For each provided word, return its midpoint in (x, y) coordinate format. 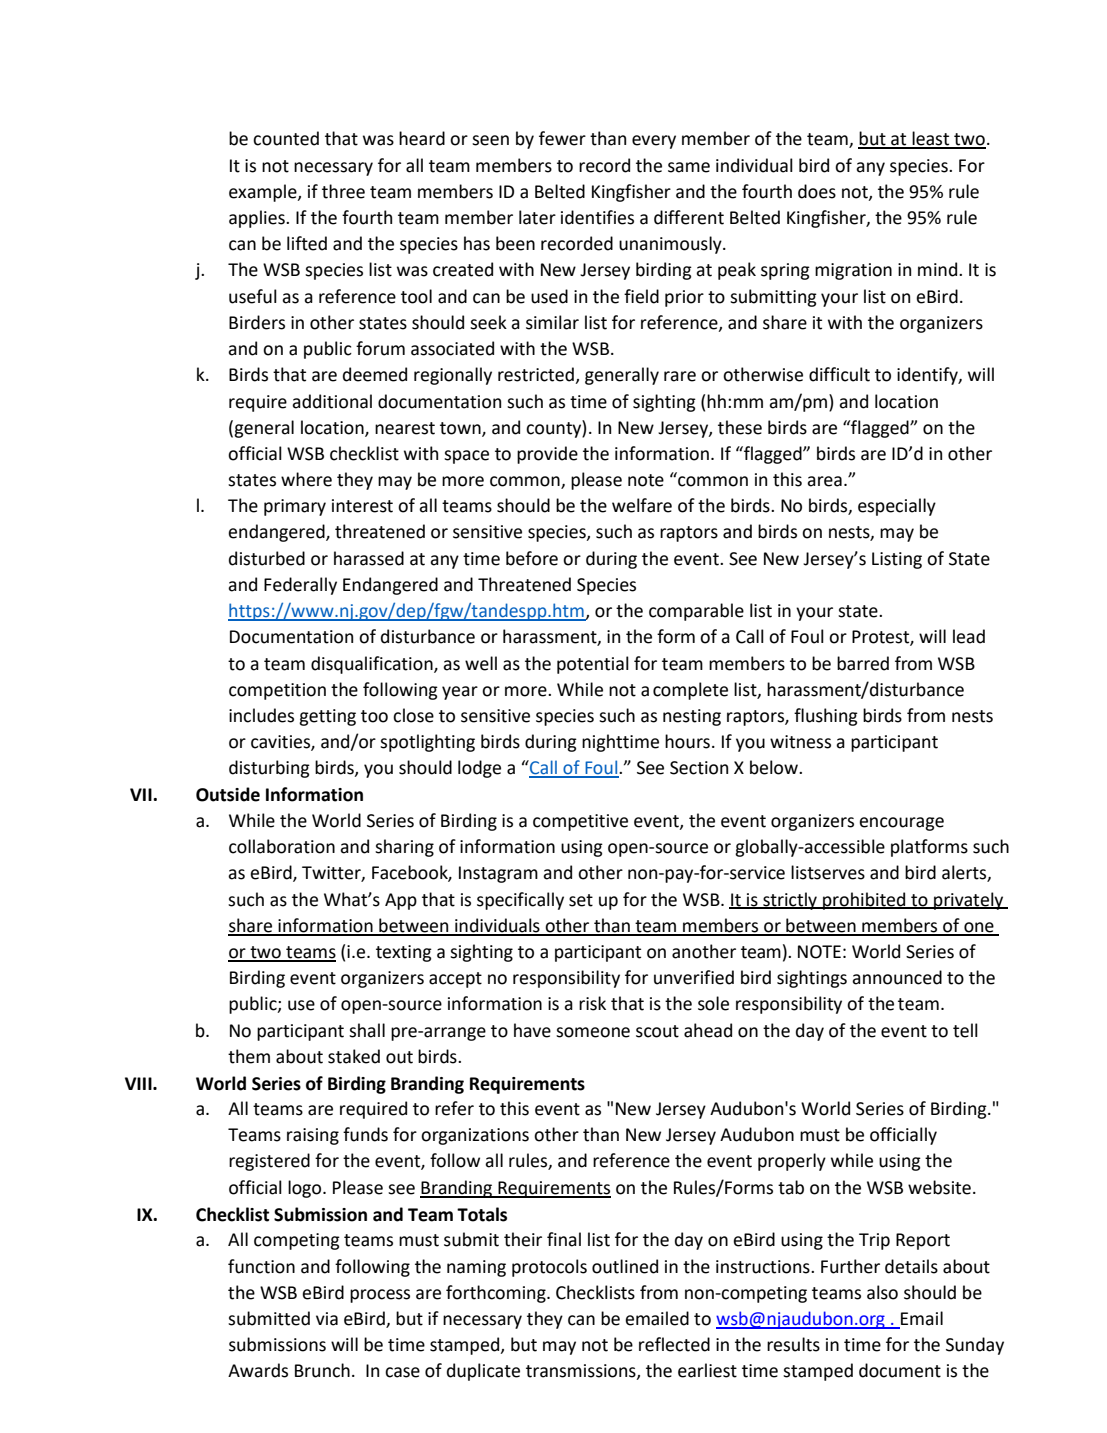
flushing (826, 717)
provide (547, 455)
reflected (674, 1344)
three (343, 191)
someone (593, 1032)
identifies (597, 217)
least (931, 139)
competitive (580, 822)
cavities (281, 743)
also (882, 1292)
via (327, 1319)
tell (965, 1030)
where (306, 479)
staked (354, 1056)
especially (897, 507)
